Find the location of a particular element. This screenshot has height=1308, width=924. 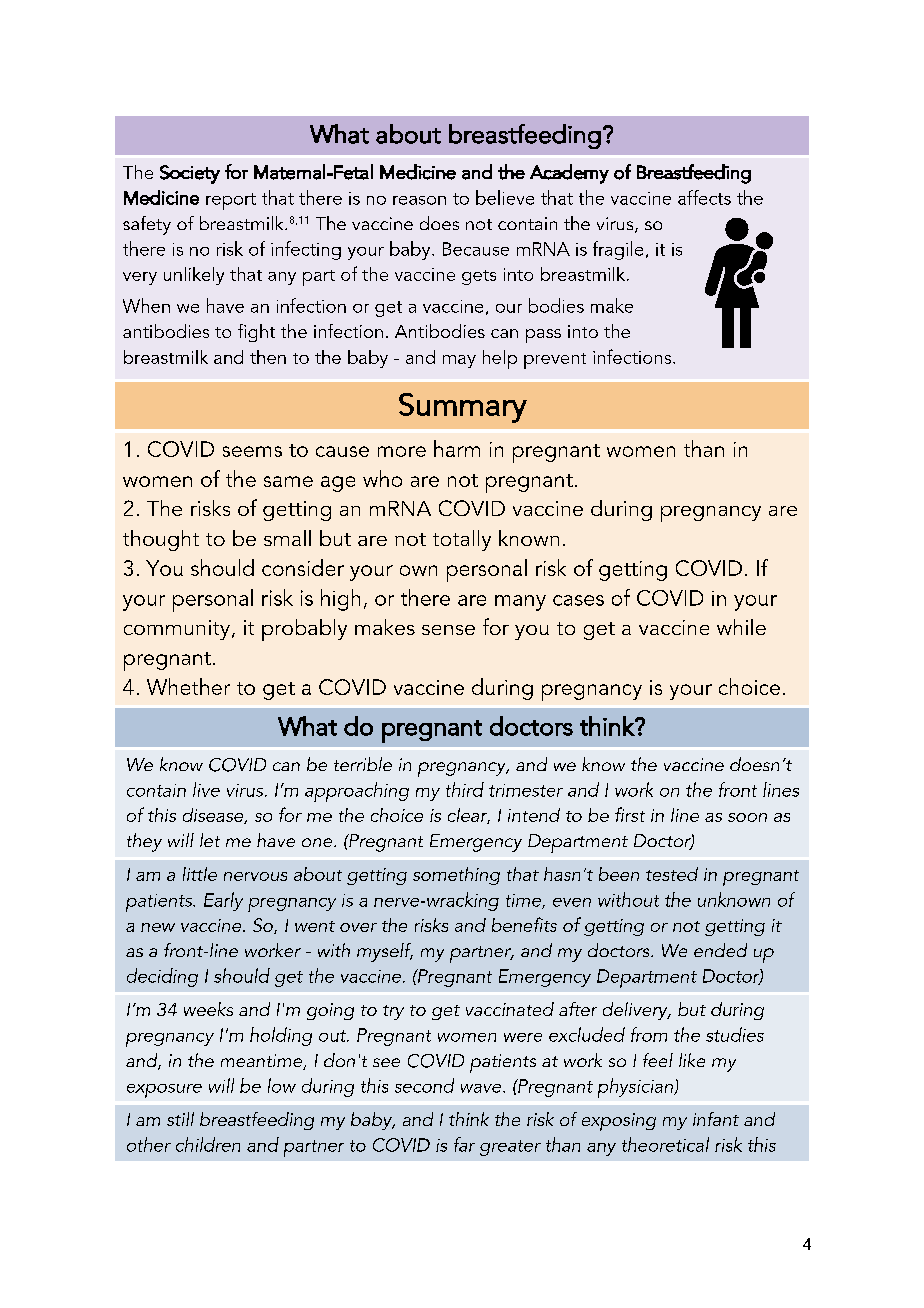

reason is located at coordinates (419, 200).
